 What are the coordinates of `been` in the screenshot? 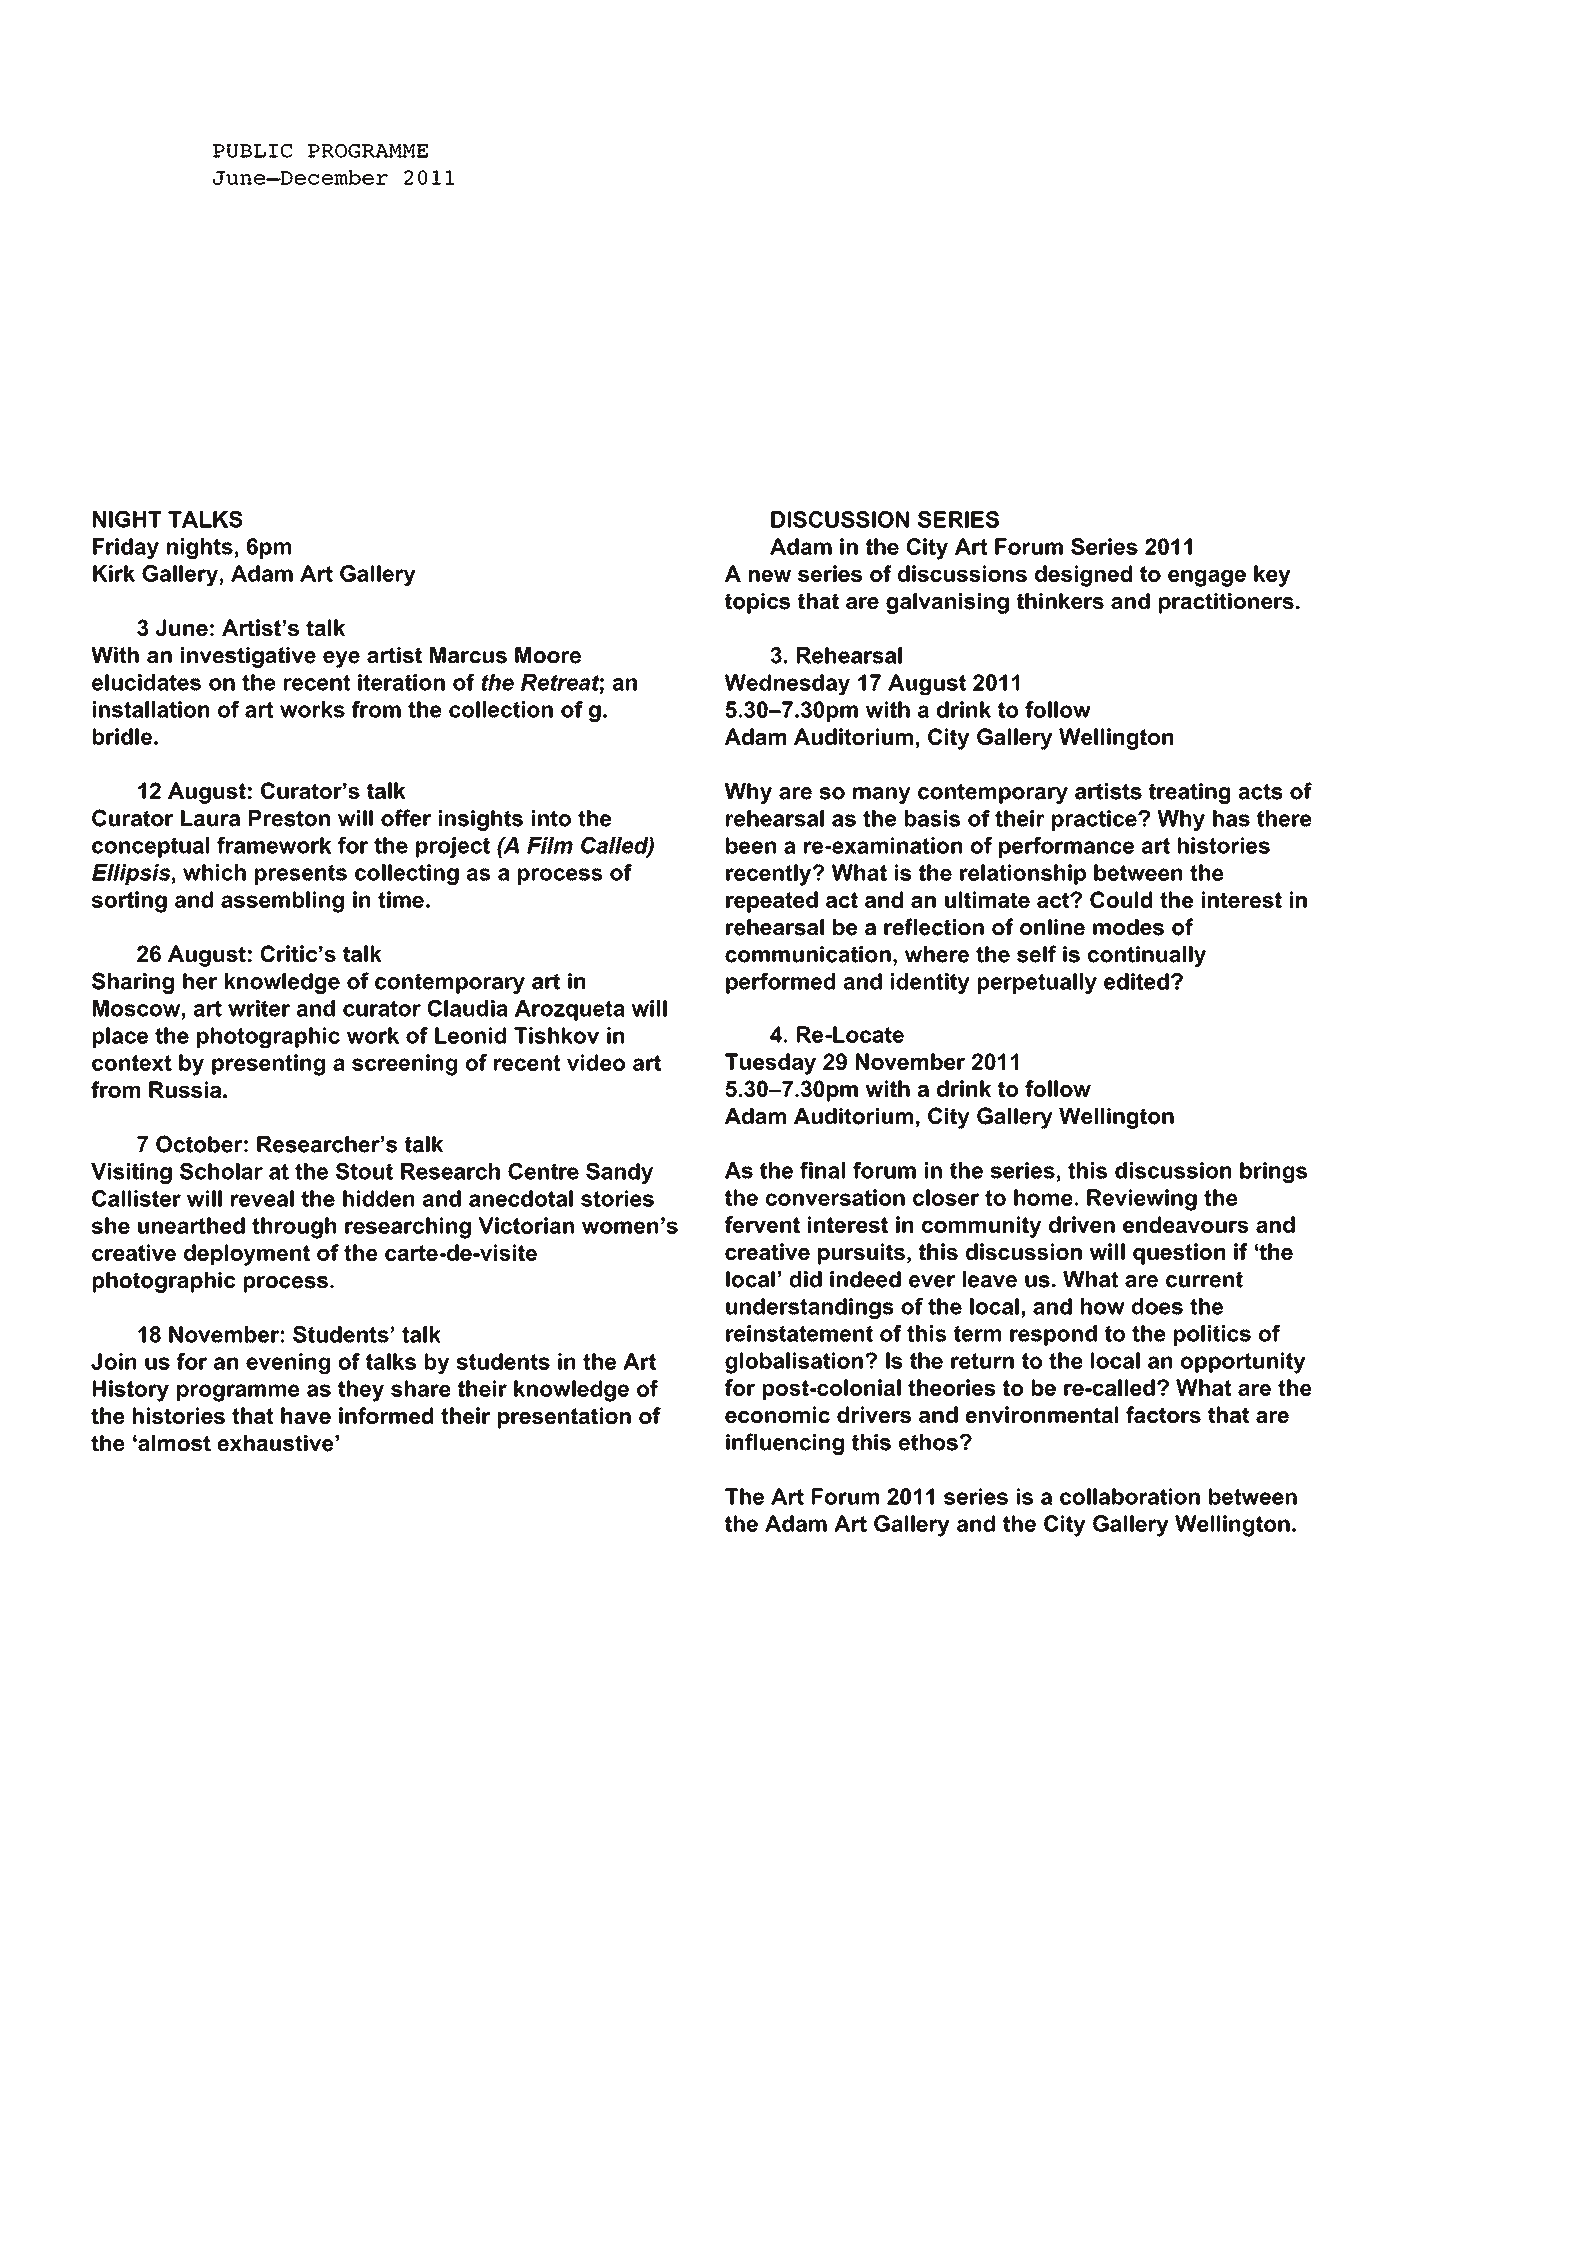 It's located at (751, 845).
